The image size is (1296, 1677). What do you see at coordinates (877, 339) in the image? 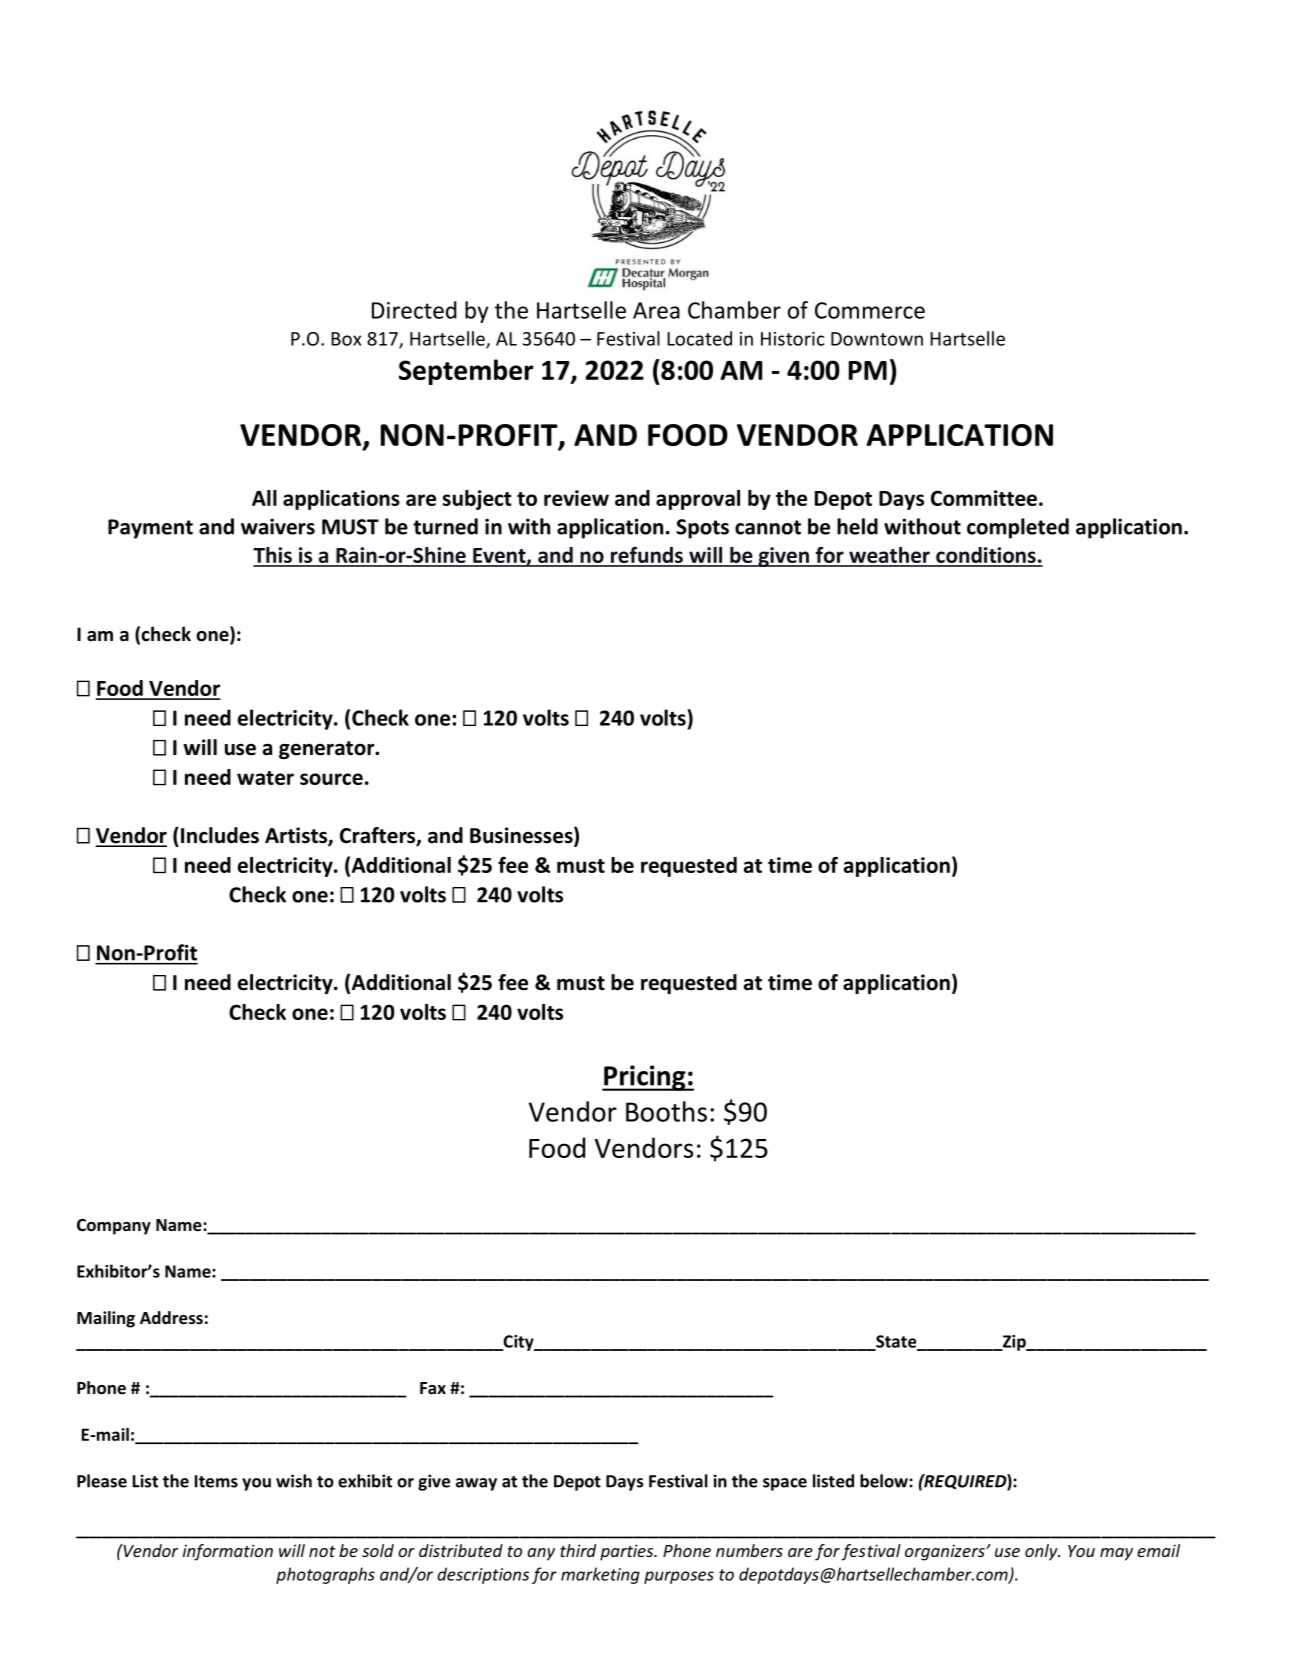
I see `Downtown` at bounding box center [877, 339].
